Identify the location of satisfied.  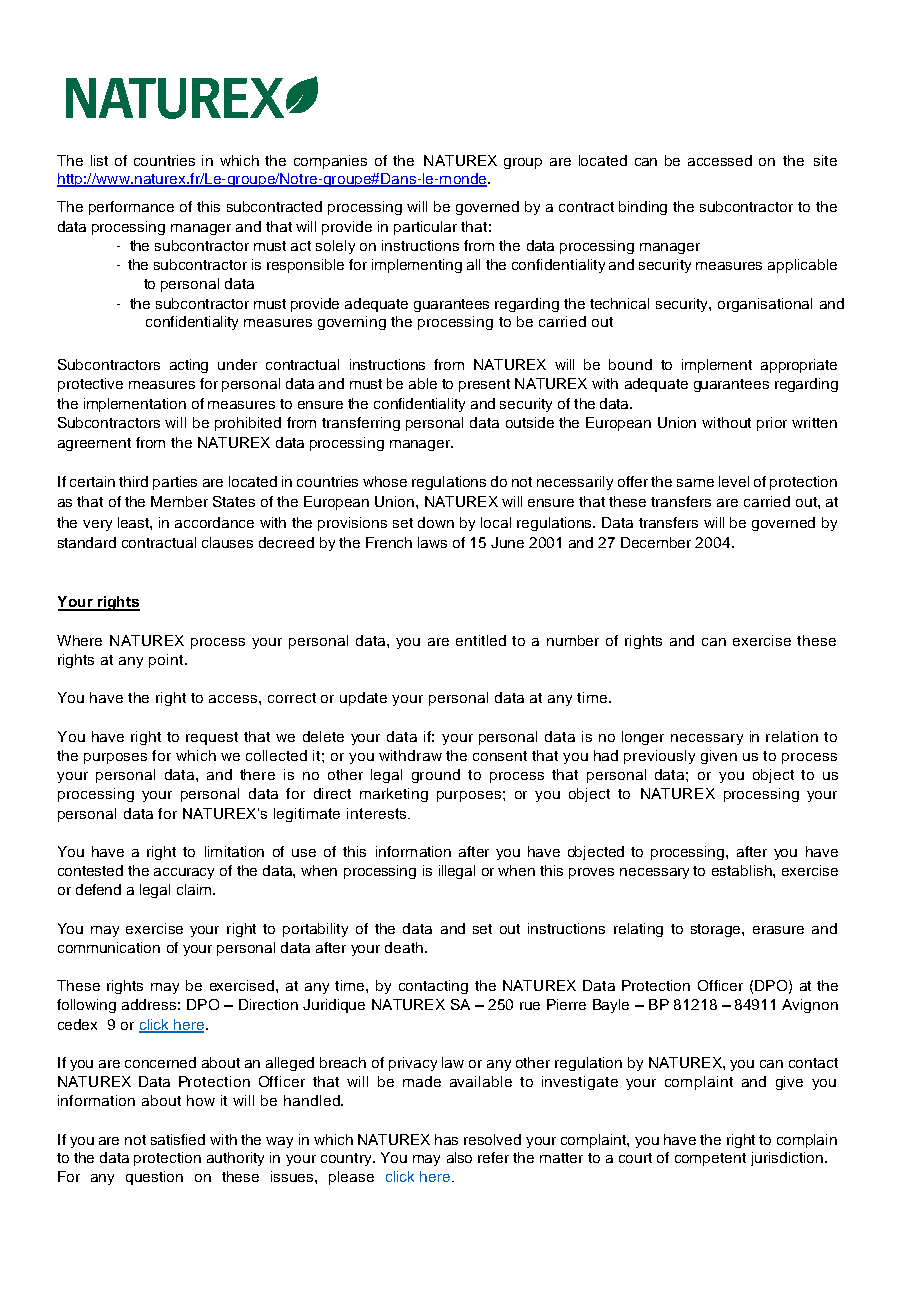
(178, 1139).
